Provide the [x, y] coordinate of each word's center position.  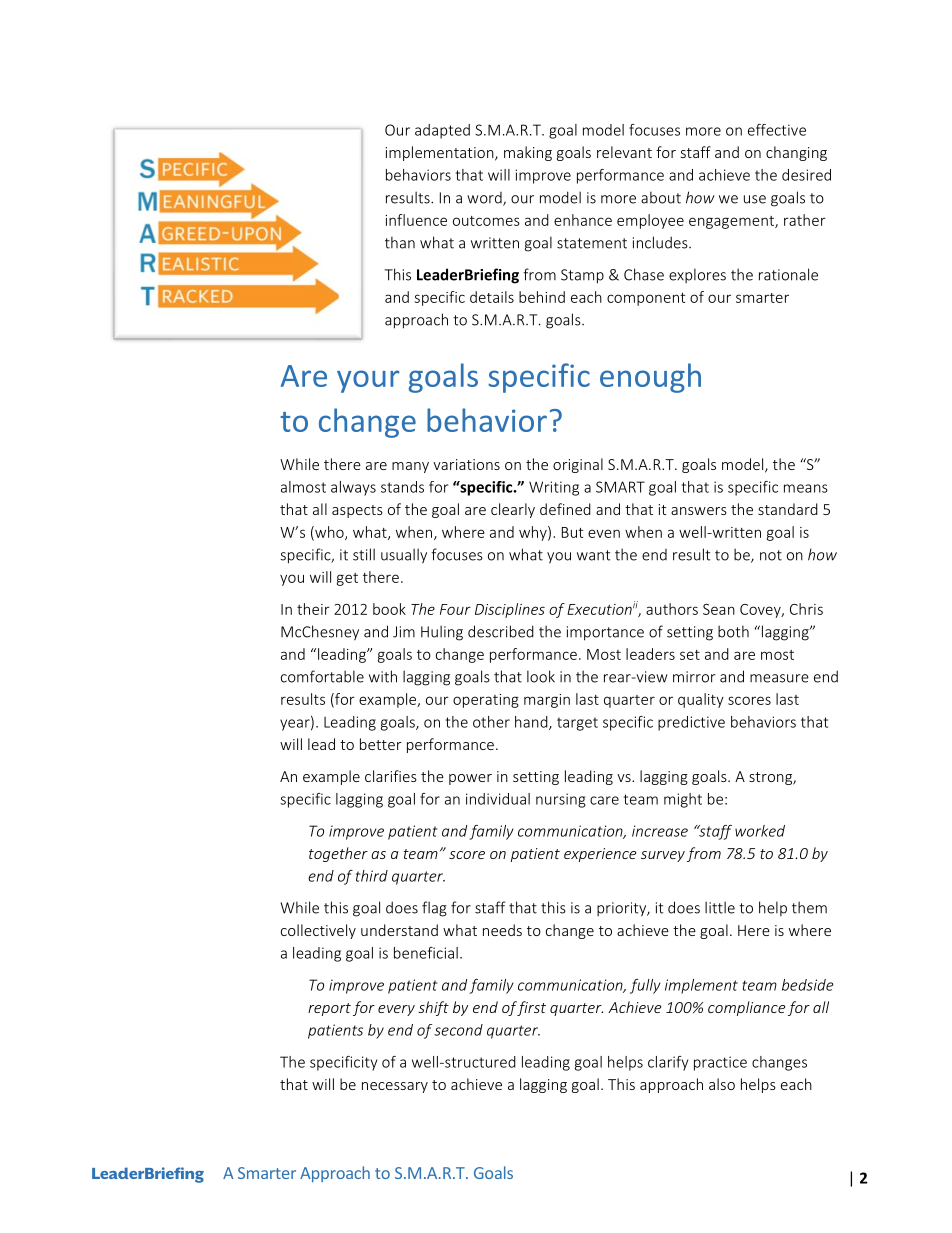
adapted [442, 131]
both [733, 631]
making [528, 153]
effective [777, 130]
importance [605, 633]
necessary [395, 1087]
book [389, 609]
